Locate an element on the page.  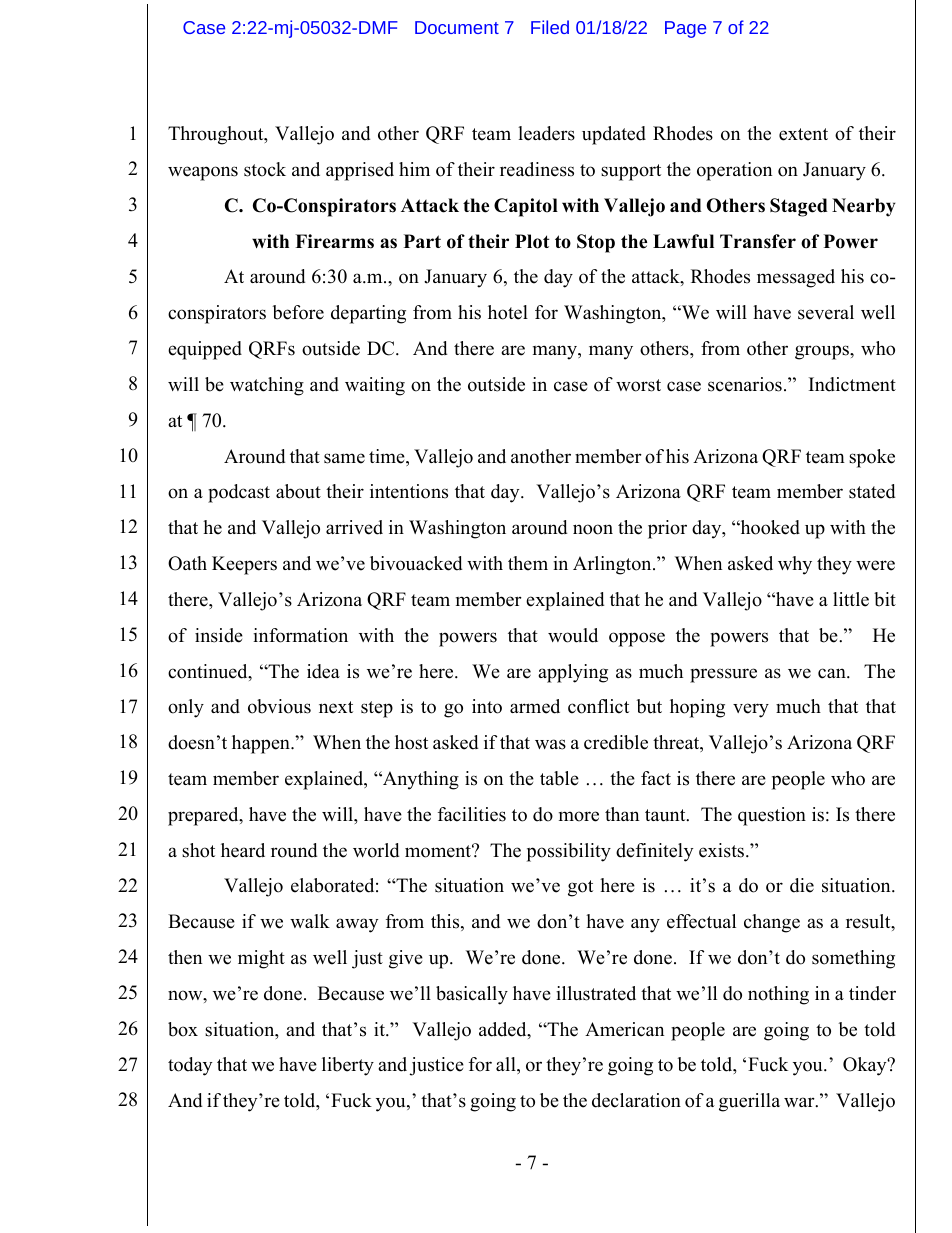
more is located at coordinates (579, 816).
